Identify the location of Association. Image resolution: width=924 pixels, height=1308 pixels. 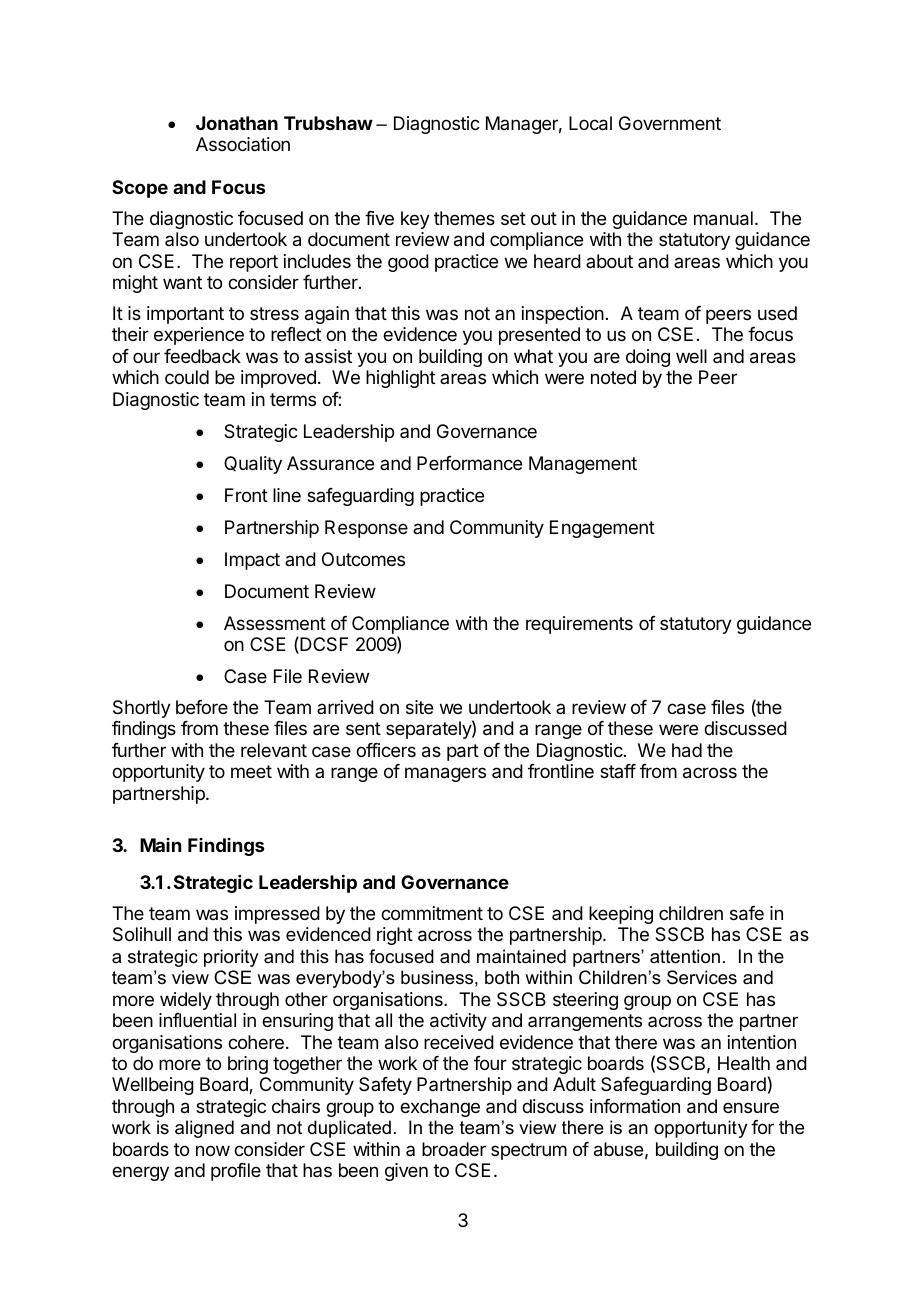
(243, 144).
